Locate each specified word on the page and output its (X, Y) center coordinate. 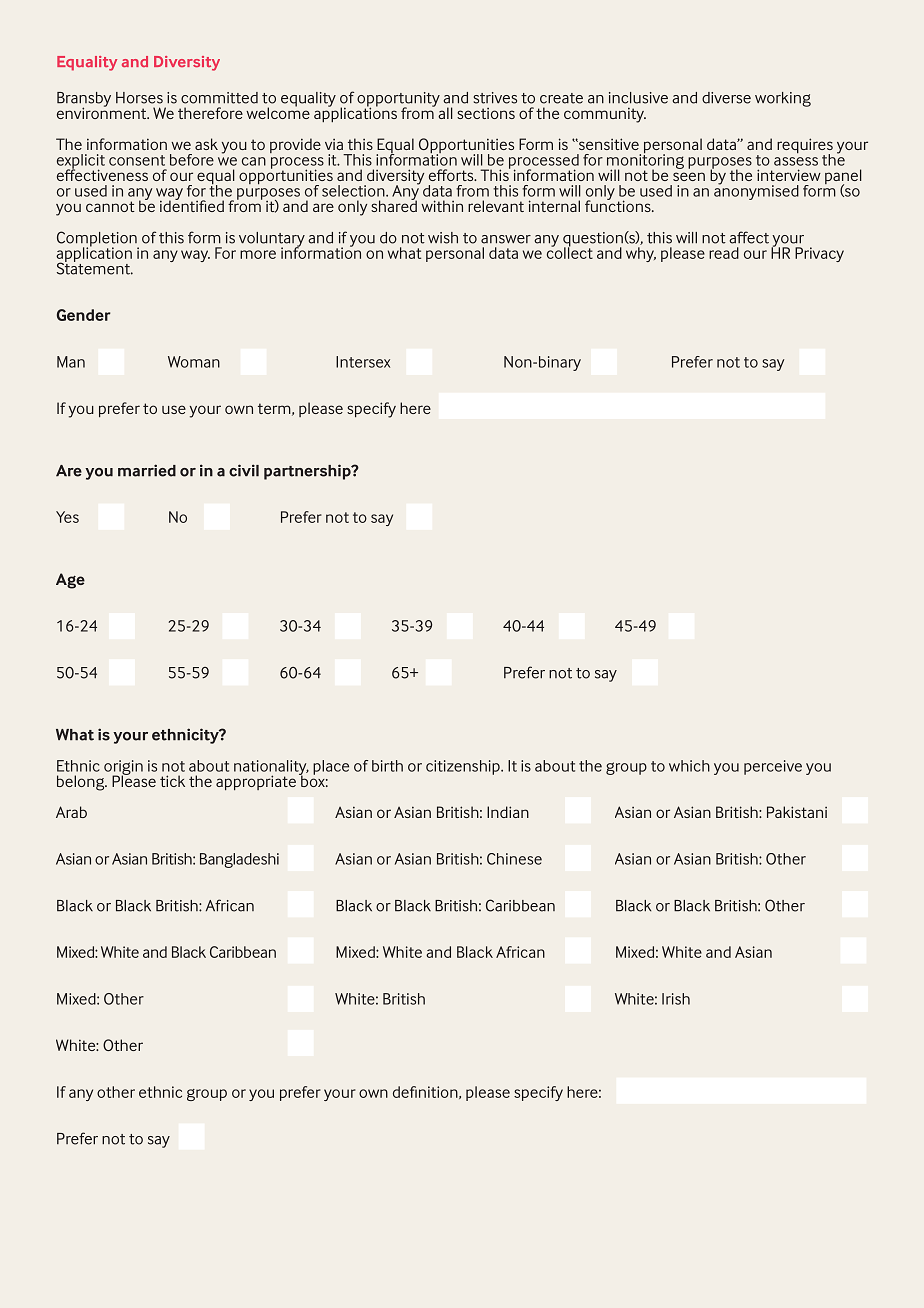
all (445, 113)
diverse (726, 98)
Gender (84, 315)
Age (70, 581)
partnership (308, 472)
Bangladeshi (239, 860)
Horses (139, 98)
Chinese (514, 859)
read (724, 253)
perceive (773, 767)
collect (570, 252)
